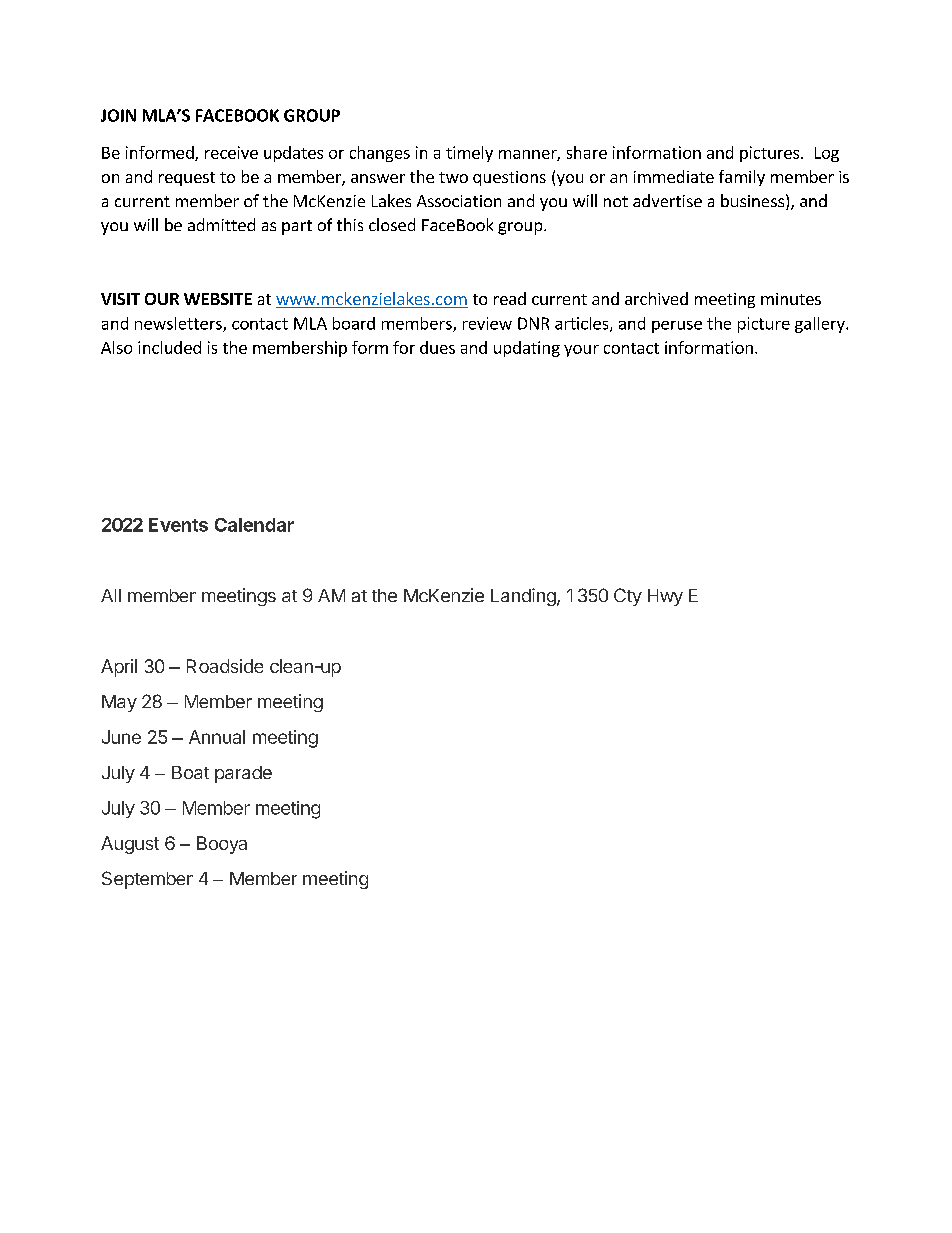 The height and width of the screenshot is (1233, 952). I want to click on review, so click(487, 323).
